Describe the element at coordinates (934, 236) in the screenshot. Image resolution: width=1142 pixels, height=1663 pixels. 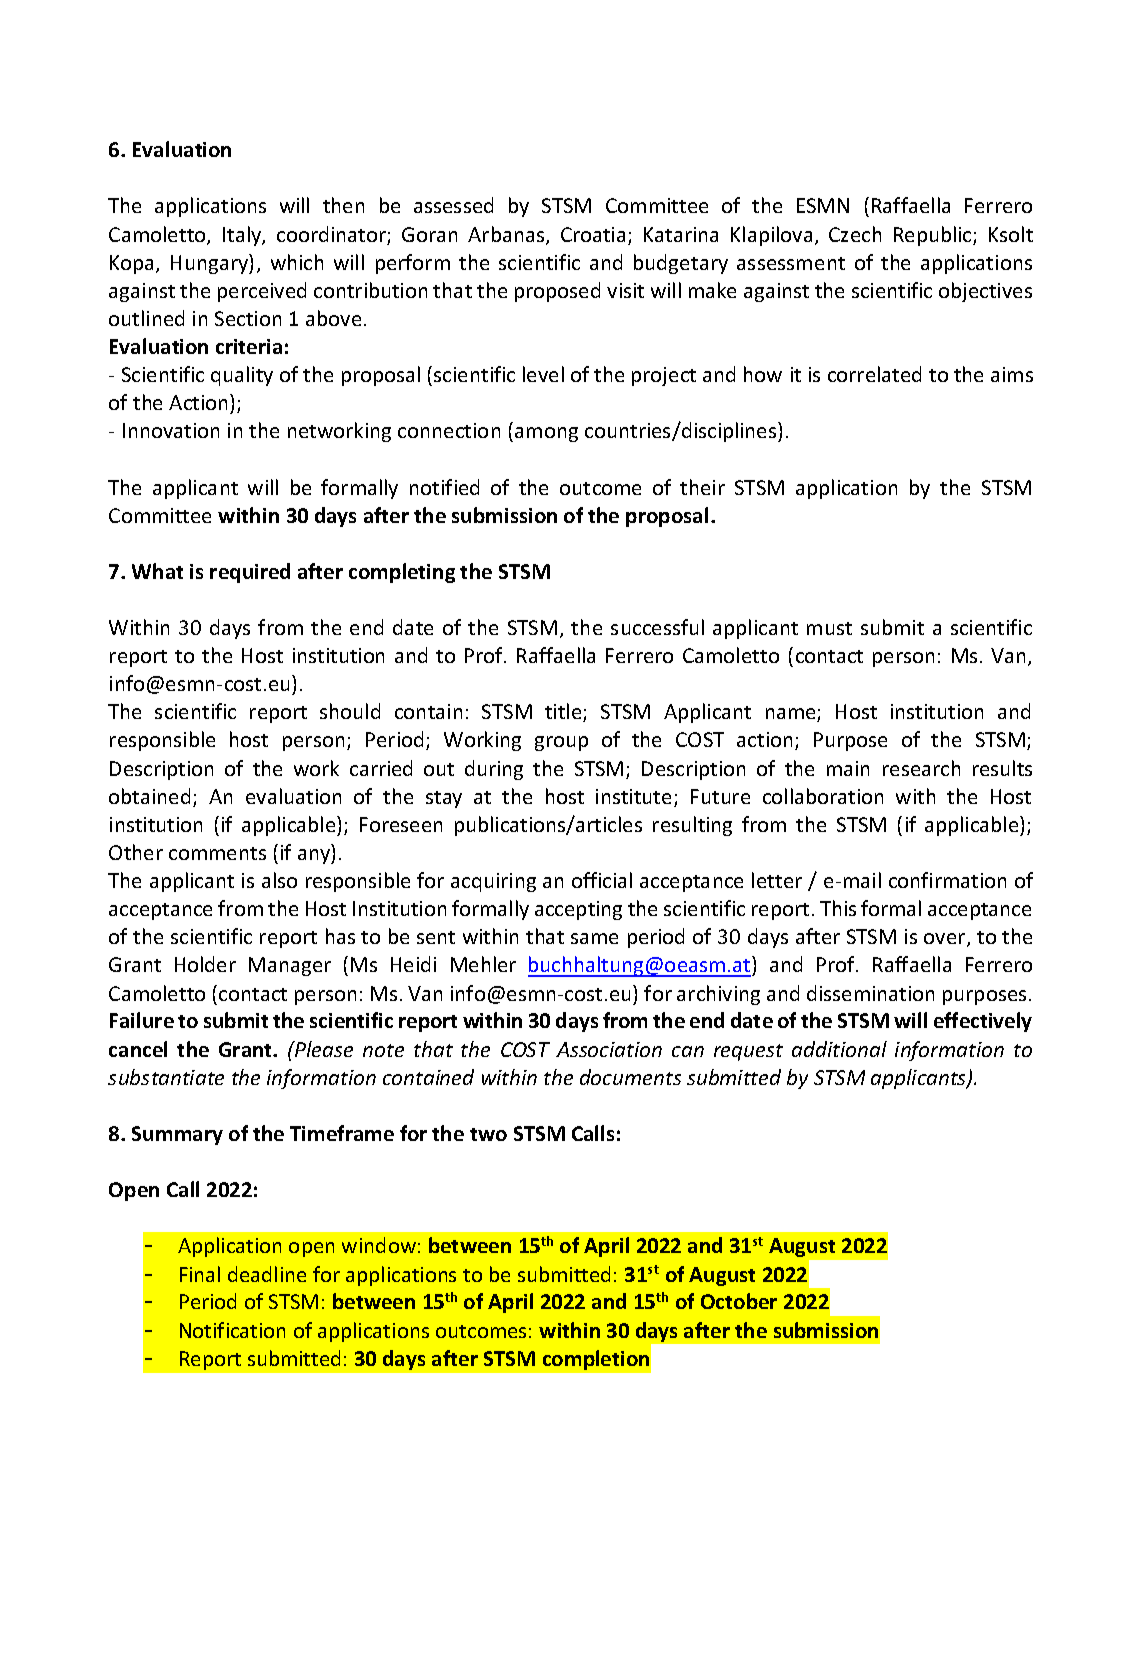
I see `Republic` at that location.
